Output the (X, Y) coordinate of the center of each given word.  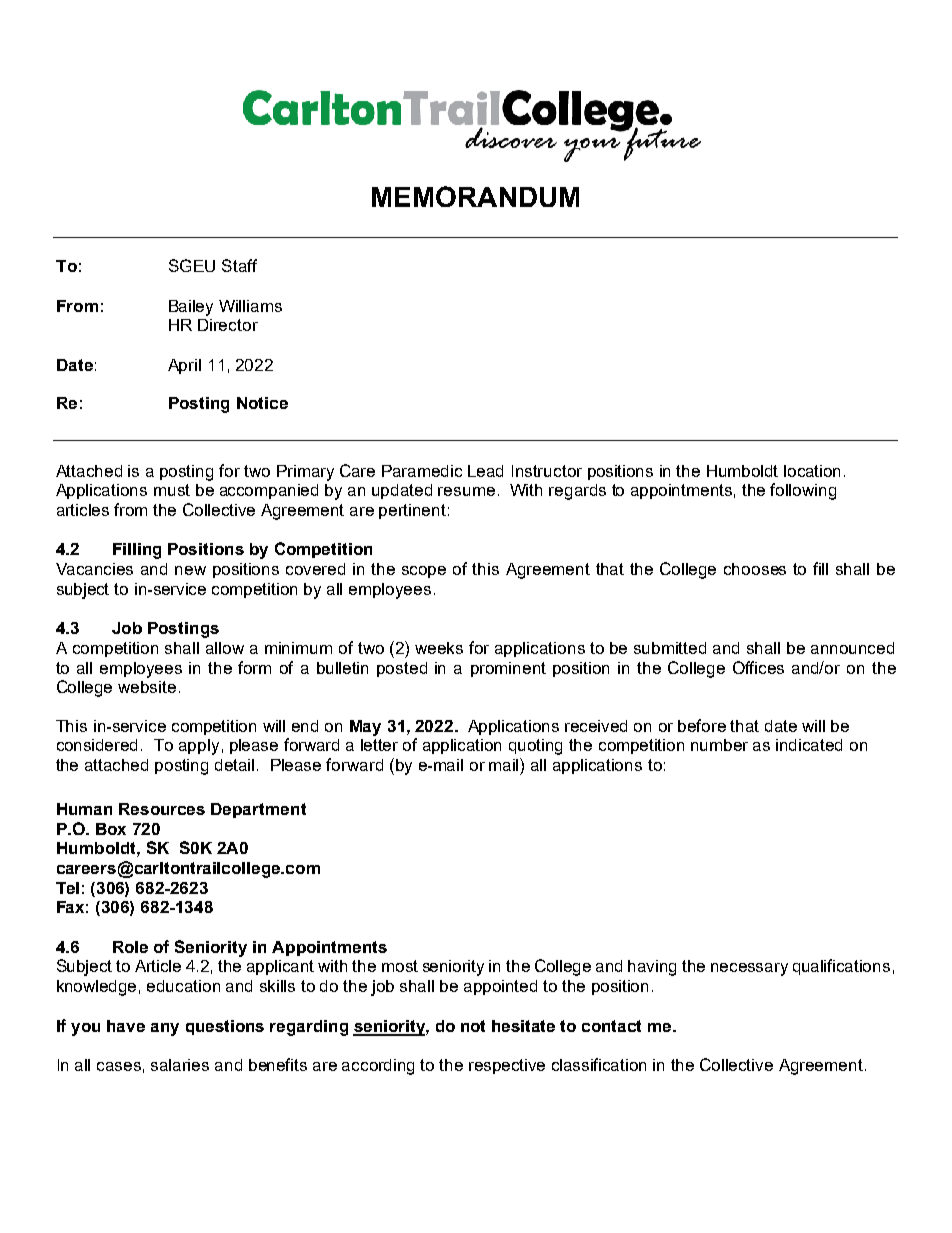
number (719, 745)
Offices (758, 667)
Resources (162, 809)
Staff (239, 265)
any (165, 1029)
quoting (535, 747)
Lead (485, 471)
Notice (262, 403)
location (812, 471)
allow (225, 648)
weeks (439, 648)
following (803, 491)
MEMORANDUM (475, 196)
